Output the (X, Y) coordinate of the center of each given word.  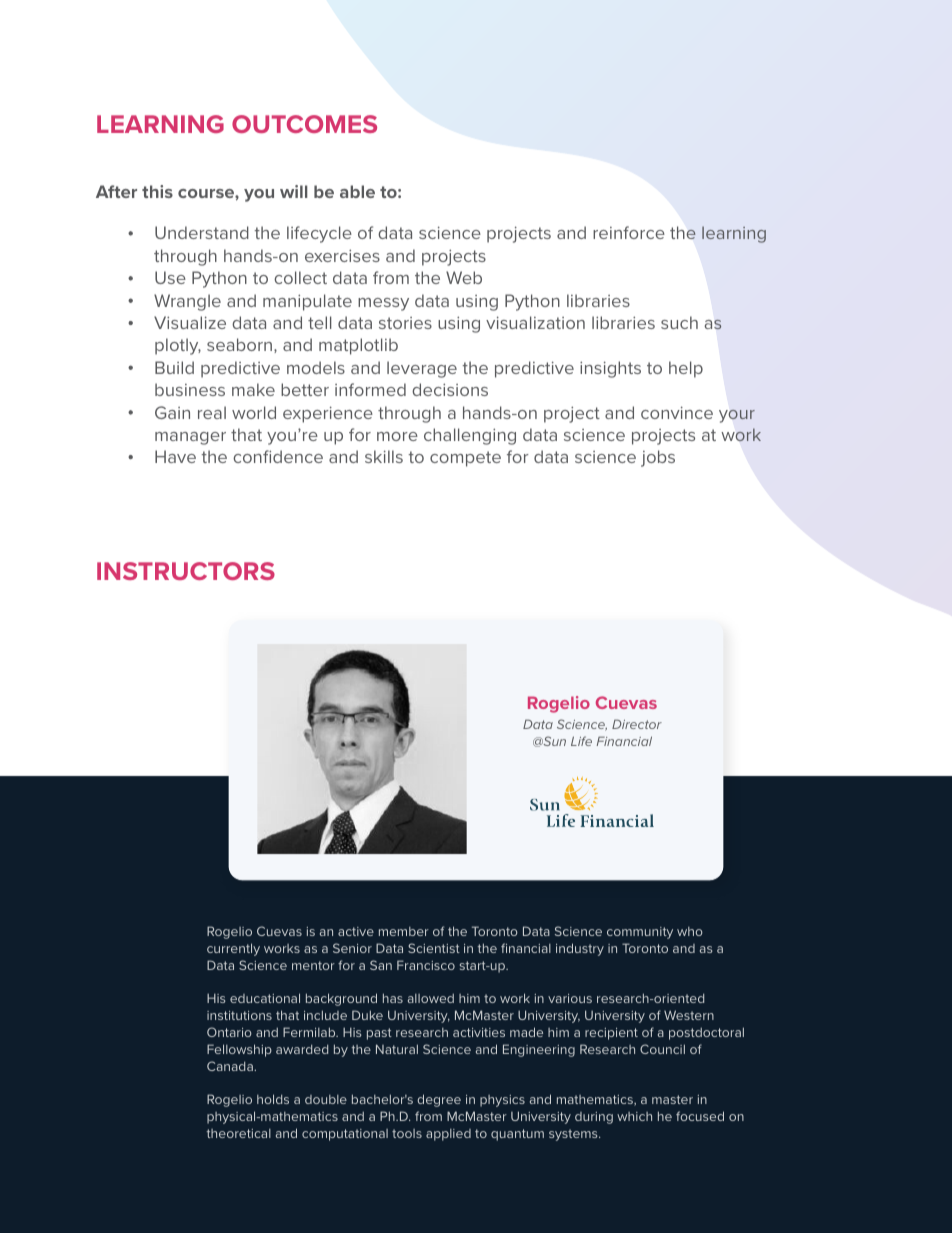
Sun (553, 741)
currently (233, 949)
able (357, 191)
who (690, 931)
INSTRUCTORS (186, 571)
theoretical (238, 1133)
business (190, 389)
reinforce (629, 232)
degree (439, 1100)
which (634, 1116)
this (157, 191)
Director (637, 724)
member (404, 931)
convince (677, 412)
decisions (450, 389)
